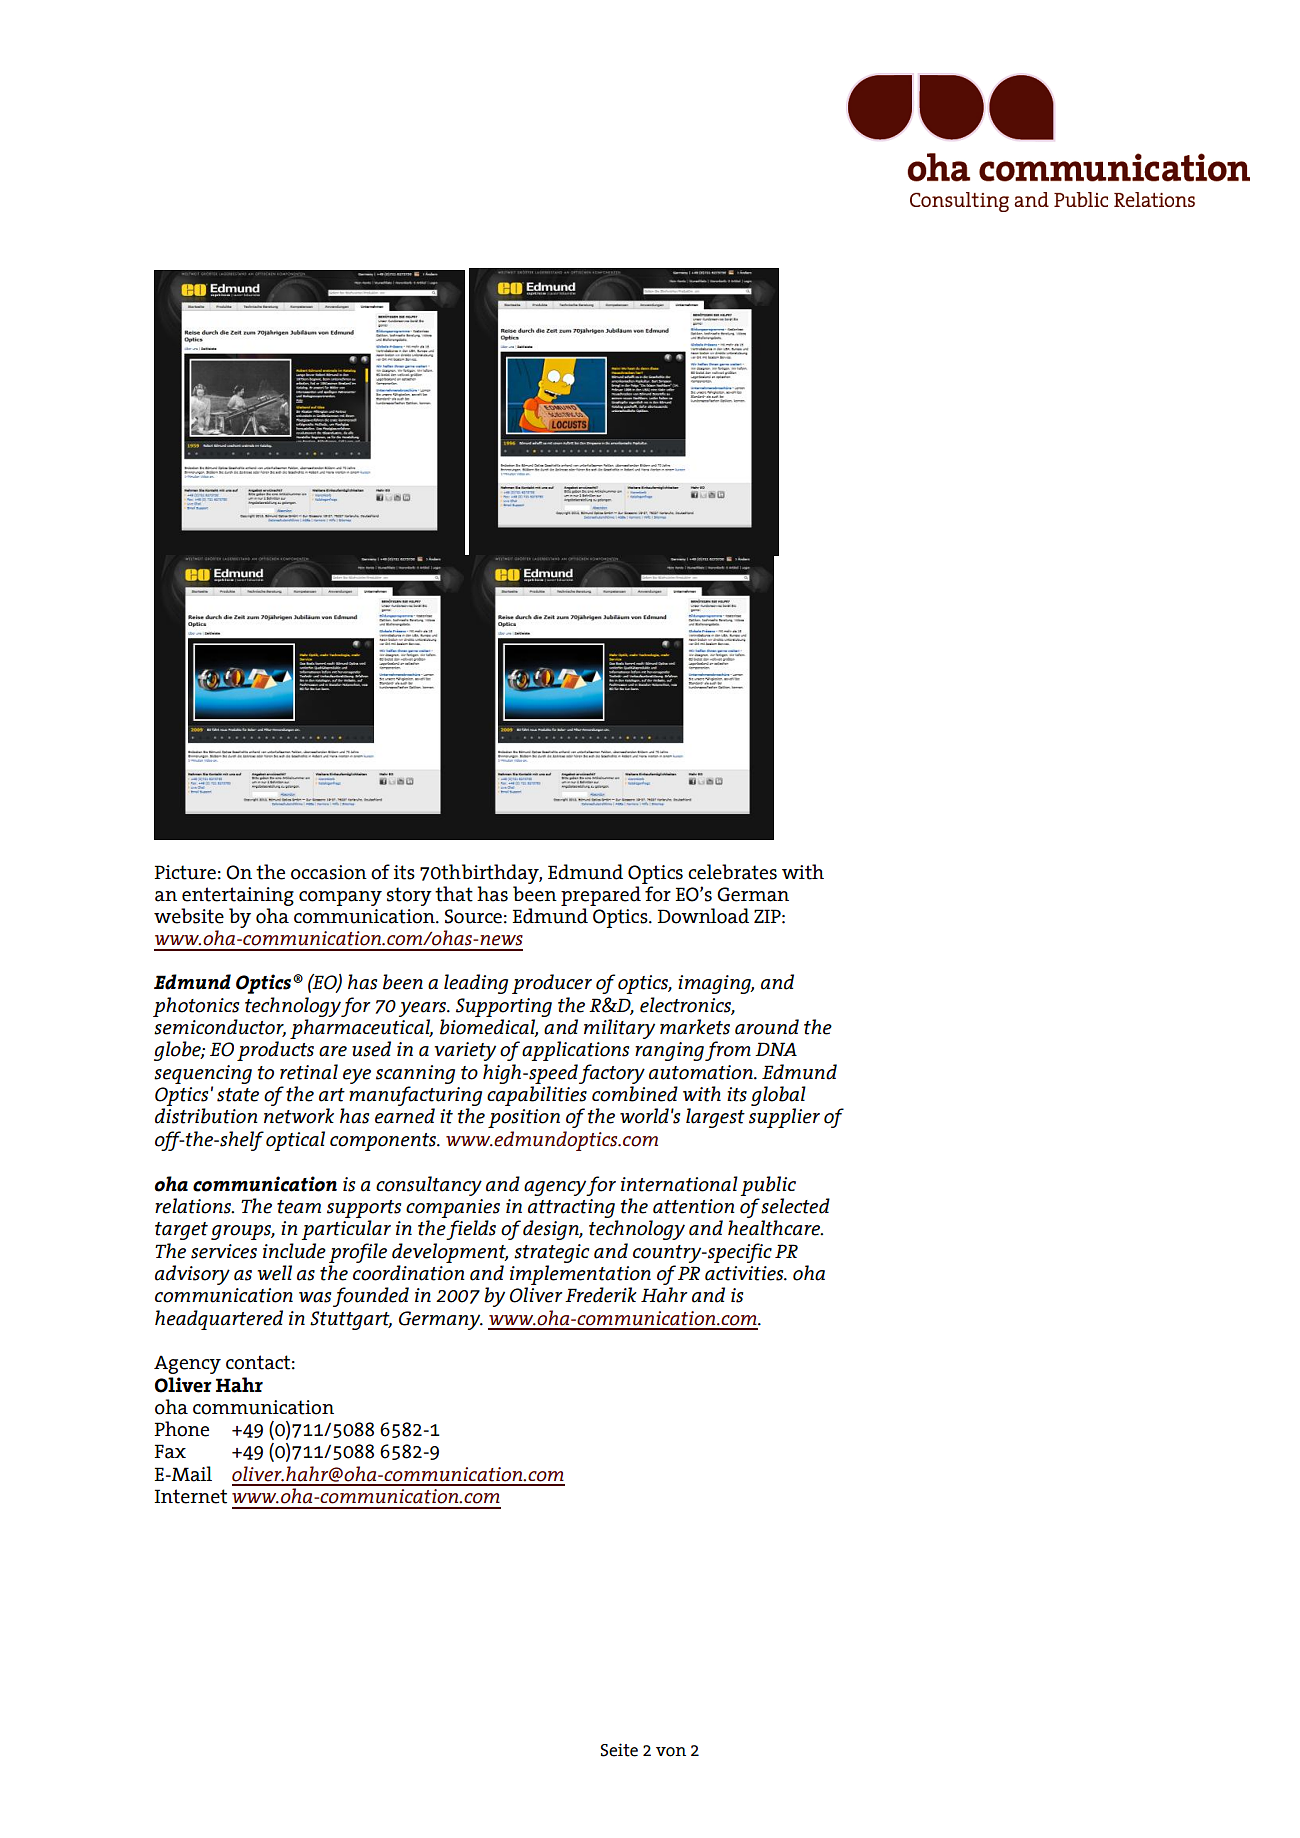  I want to click on headquartered, so click(219, 1320).
